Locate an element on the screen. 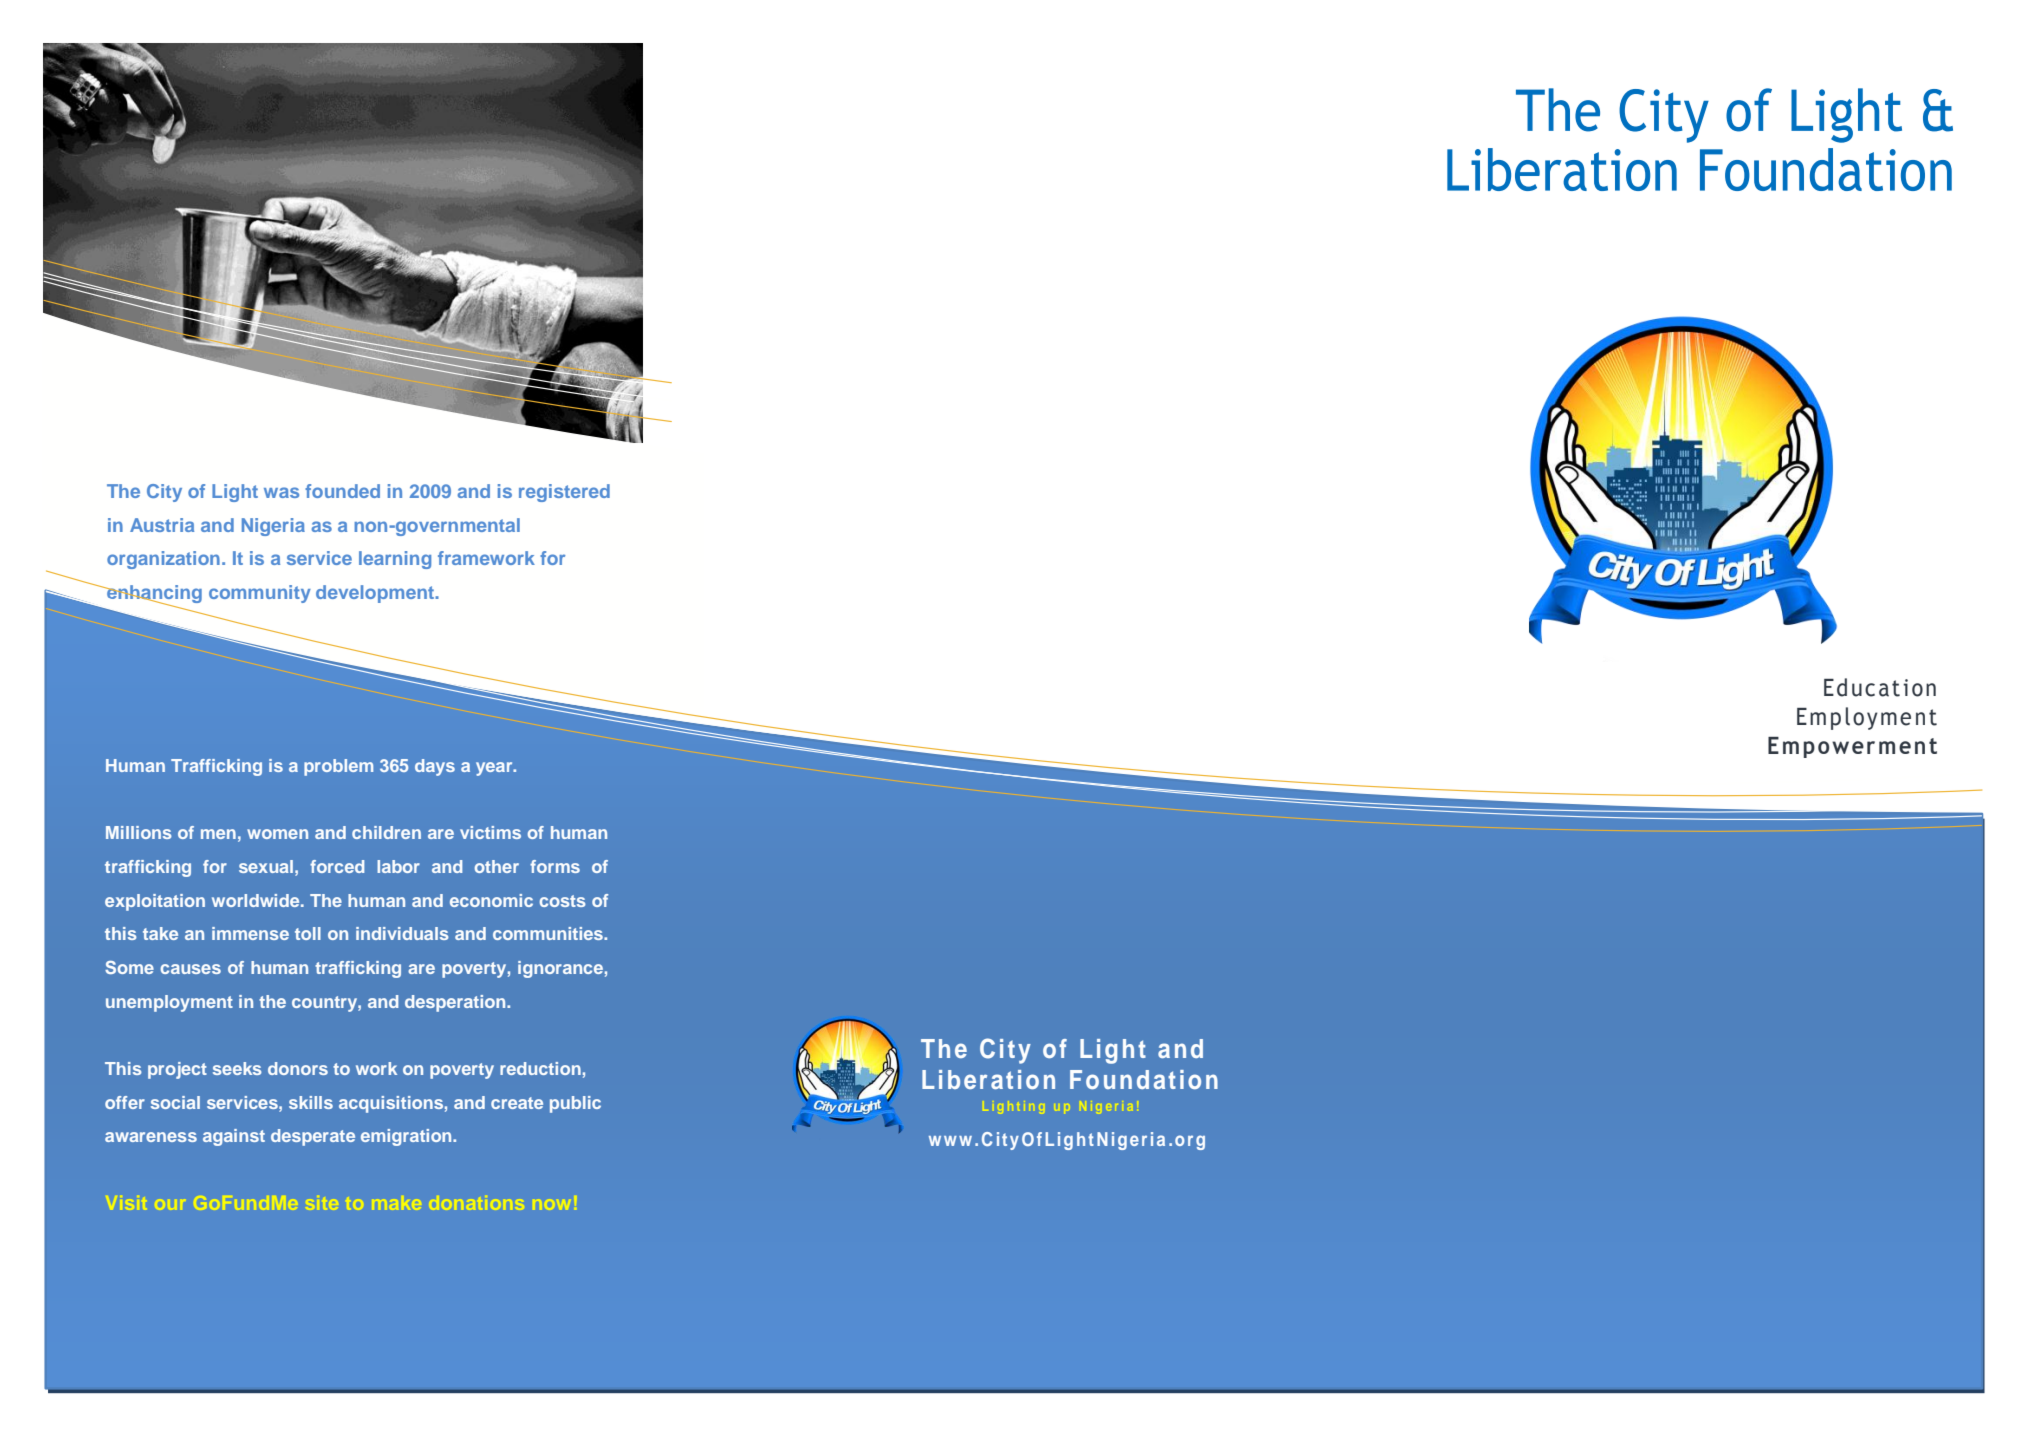 Image resolution: width=2023 pixels, height=1430 pixels. problem is located at coordinates (338, 767).
